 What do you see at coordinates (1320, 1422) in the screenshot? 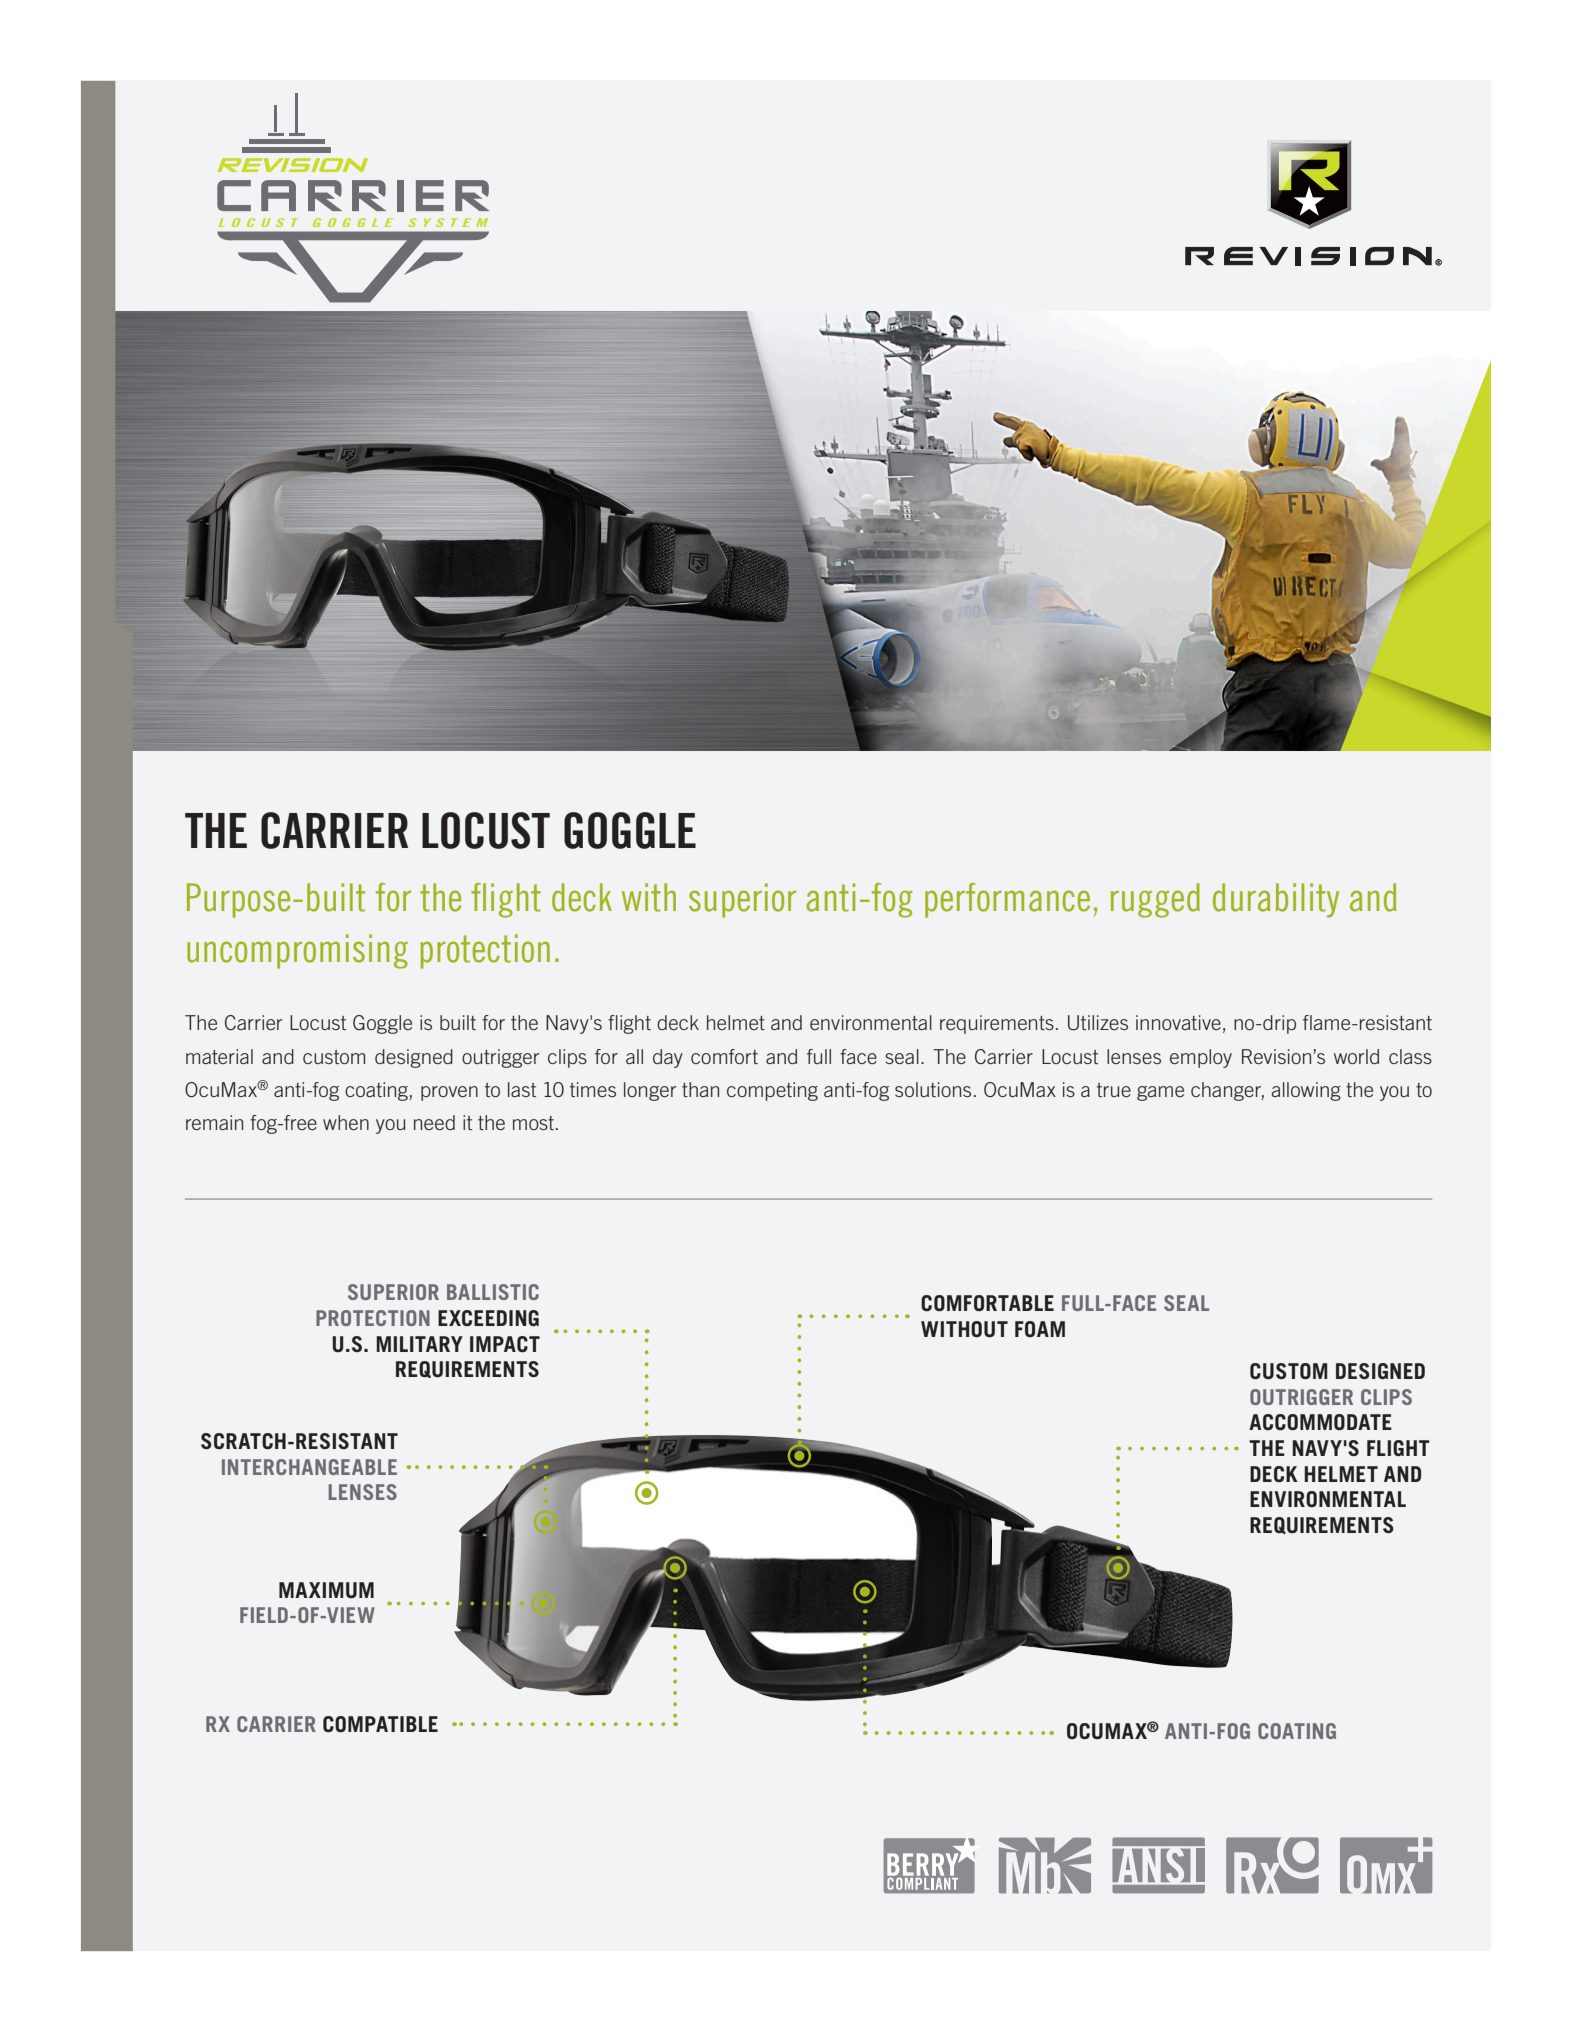
I see `ACCOMMODATE` at bounding box center [1320, 1422].
